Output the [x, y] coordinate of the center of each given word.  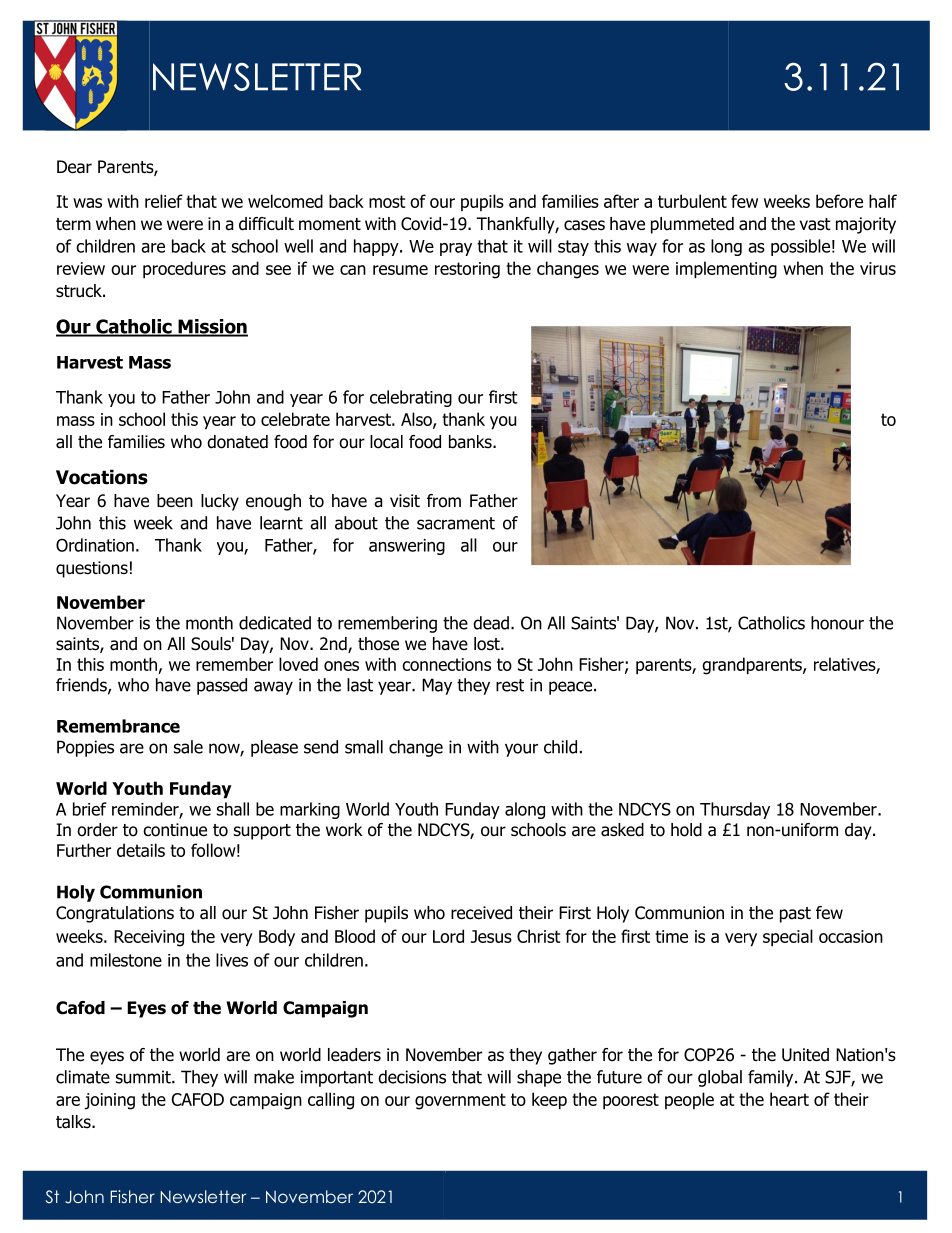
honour [837, 623]
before [839, 201]
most [387, 201]
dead [491, 623]
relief [164, 201]
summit [144, 1077]
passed [222, 686]
